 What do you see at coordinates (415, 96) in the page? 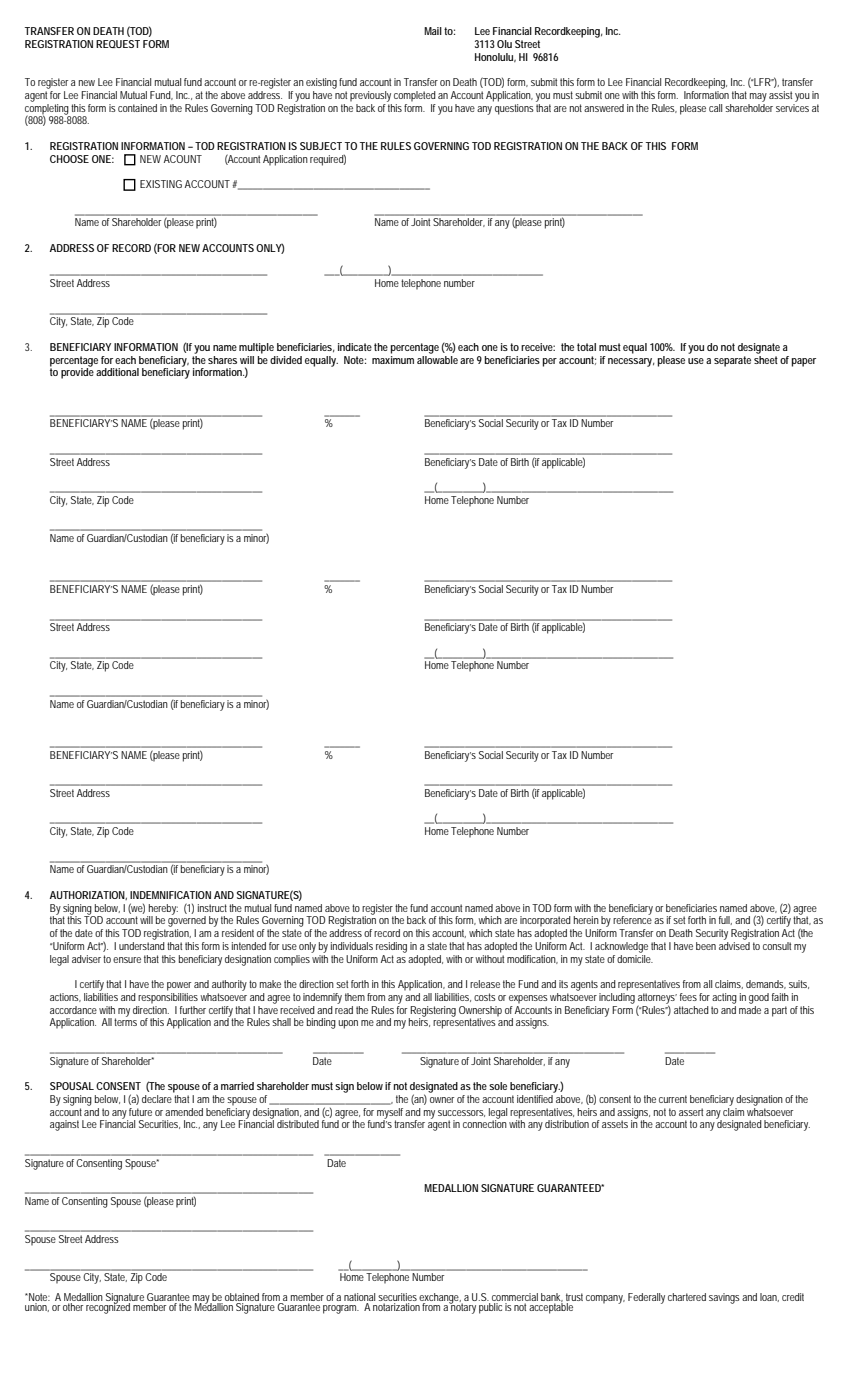
I see `completed` at bounding box center [415, 96].
